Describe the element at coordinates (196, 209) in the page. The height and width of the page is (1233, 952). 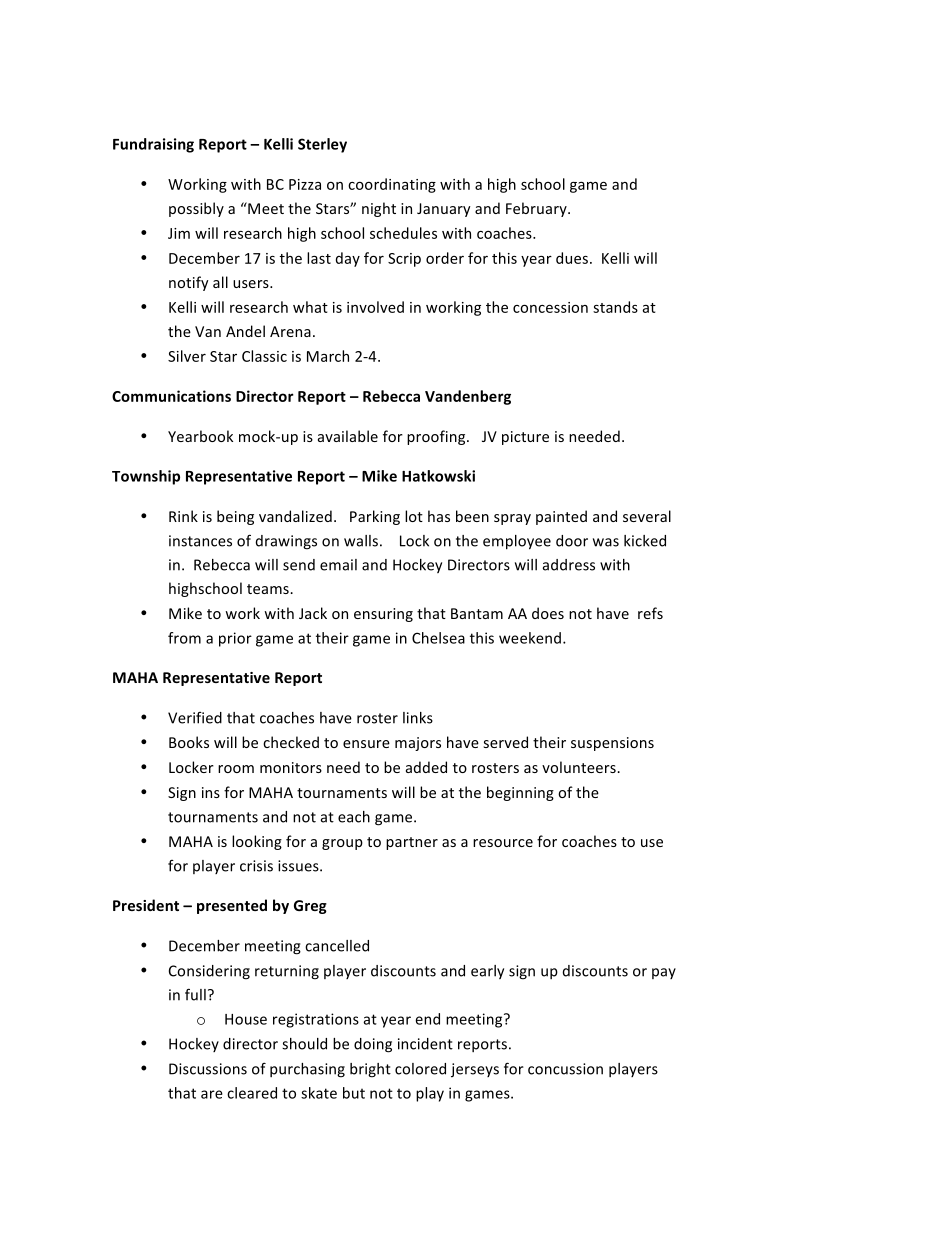
I see `possibly` at that location.
